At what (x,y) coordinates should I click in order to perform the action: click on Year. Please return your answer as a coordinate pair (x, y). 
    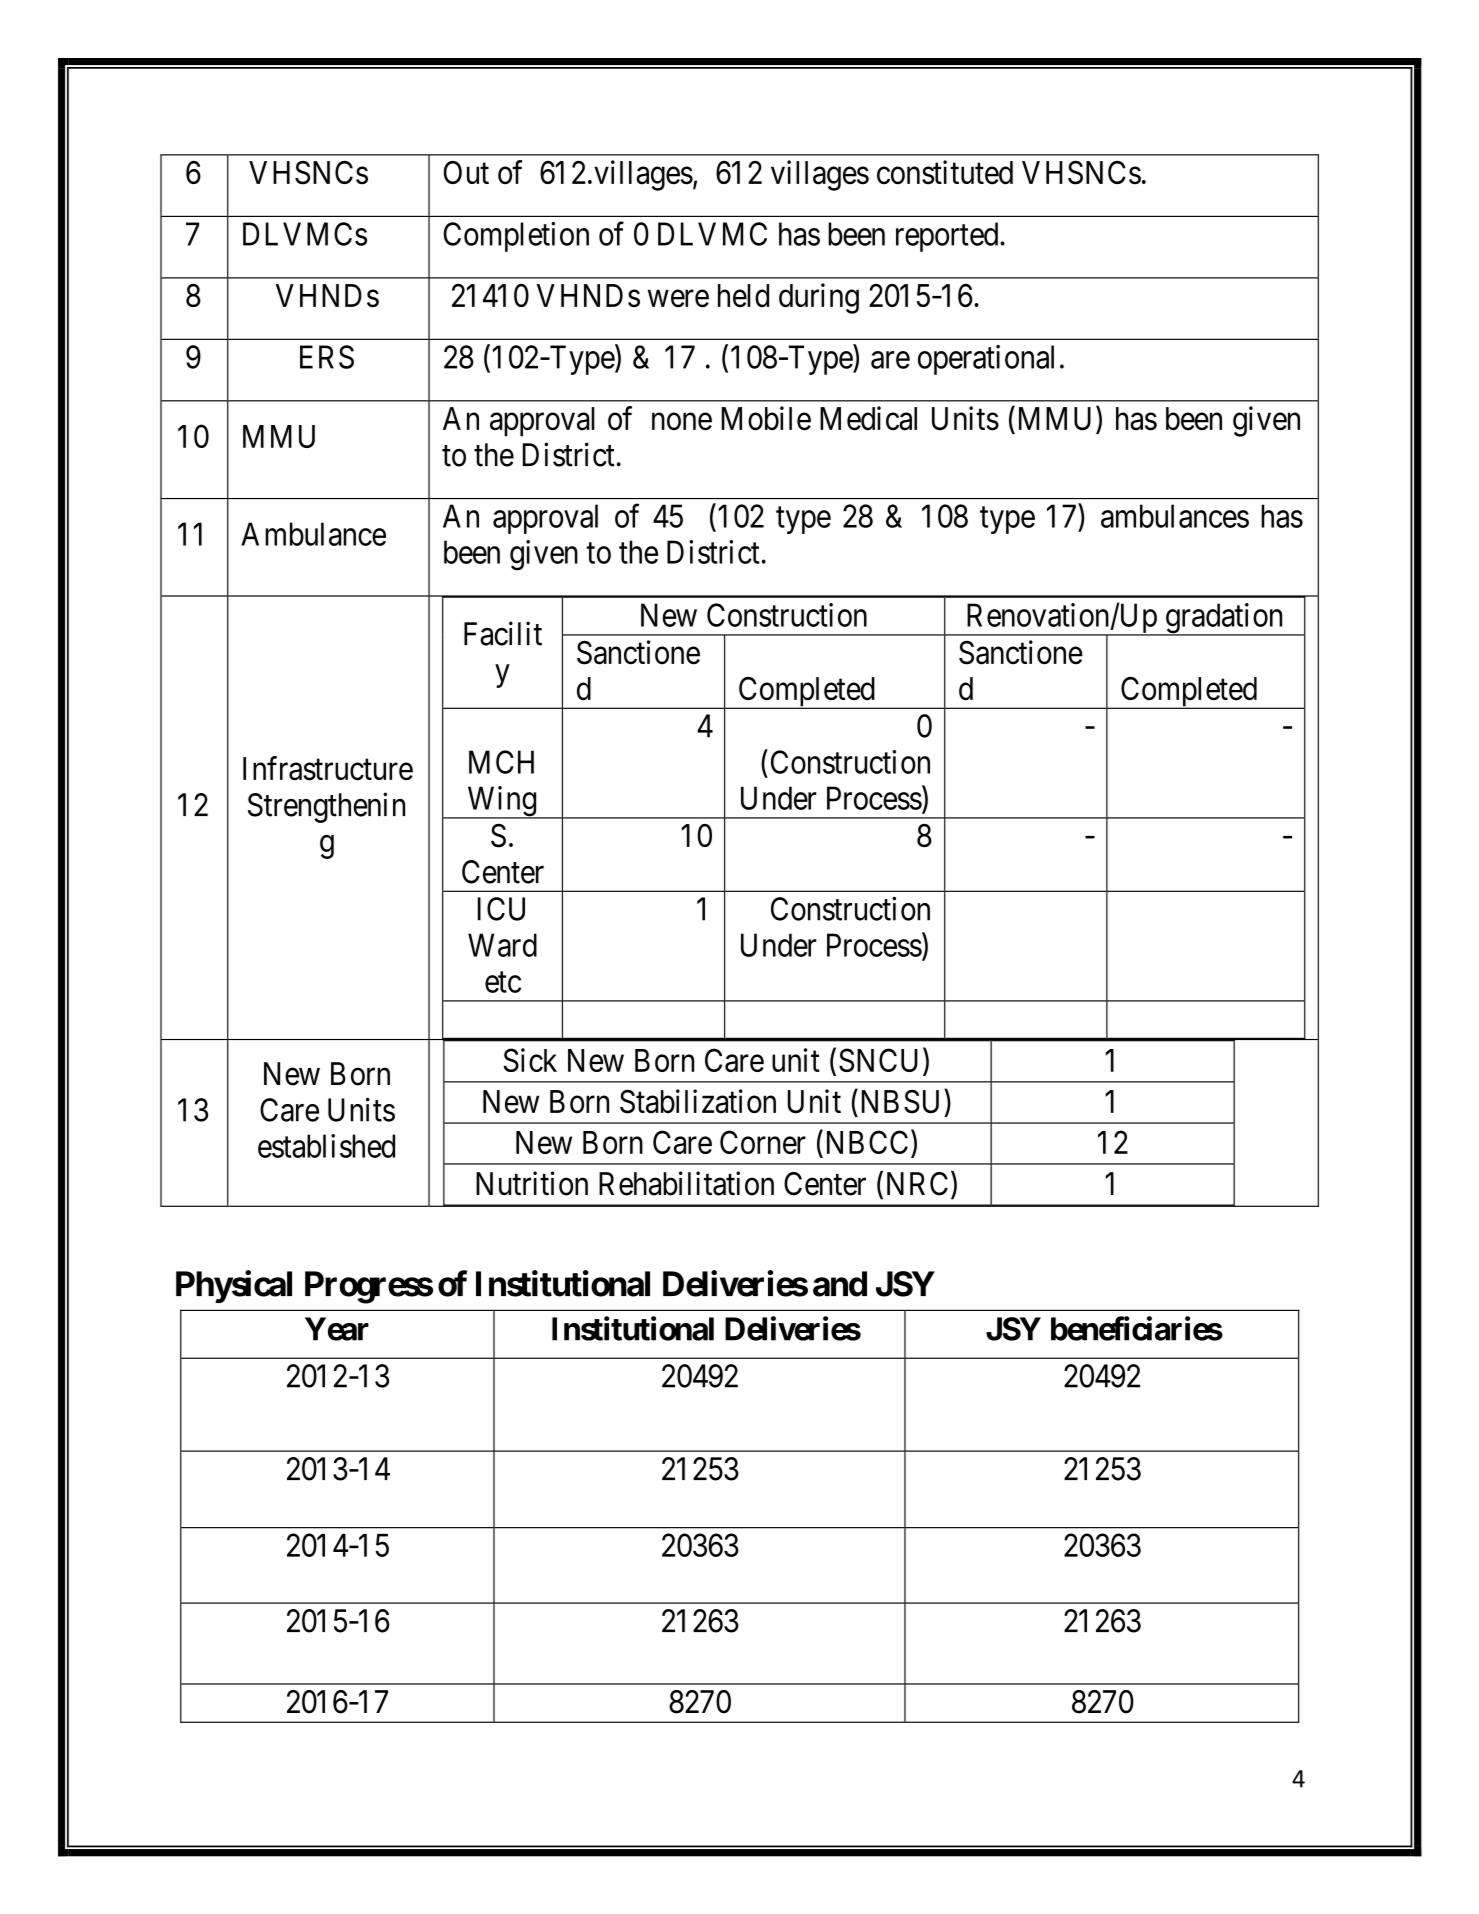
    Looking at the image, I should click on (337, 1329).
